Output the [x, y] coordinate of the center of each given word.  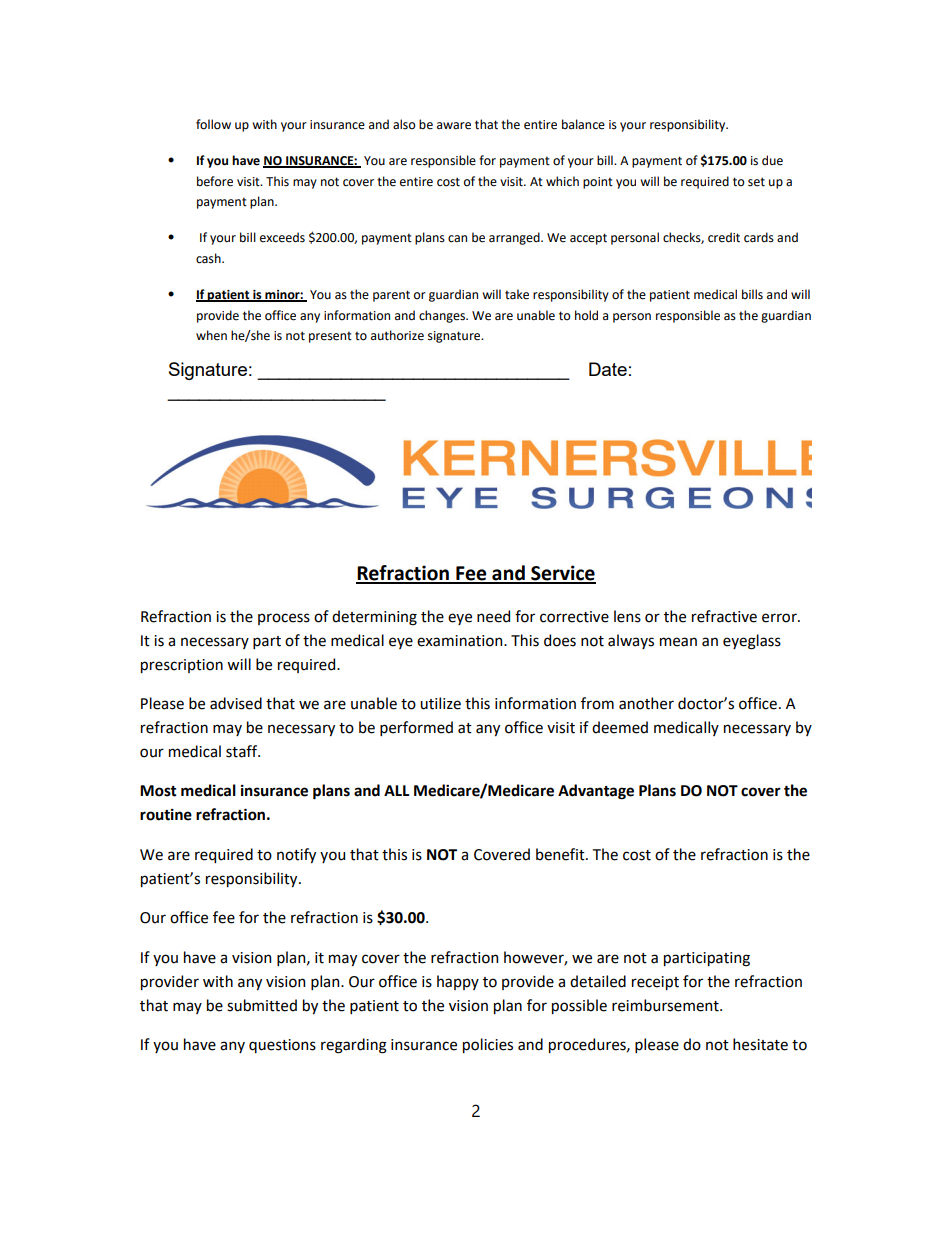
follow [213, 124]
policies [488, 1045]
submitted [262, 1005]
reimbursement [666, 1005]
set [756, 182]
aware [454, 126]
